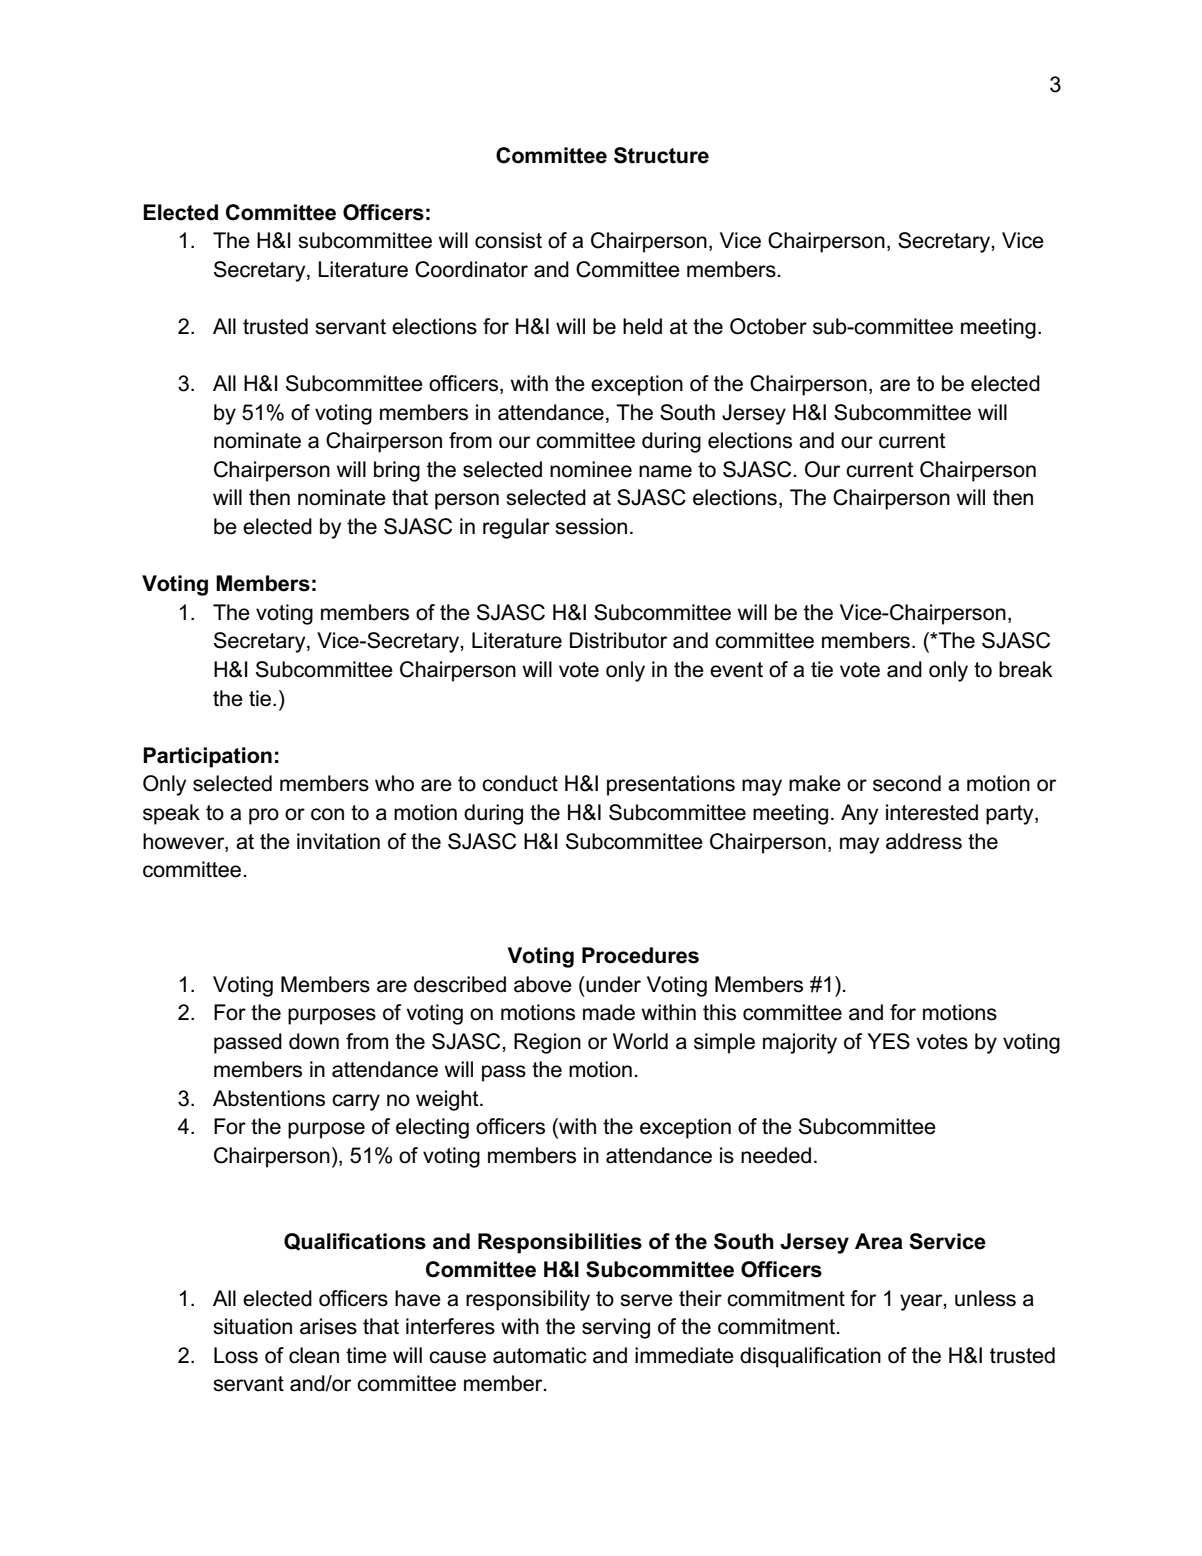  What do you see at coordinates (252, 1326) in the image?
I see `situation` at bounding box center [252, 1326].
